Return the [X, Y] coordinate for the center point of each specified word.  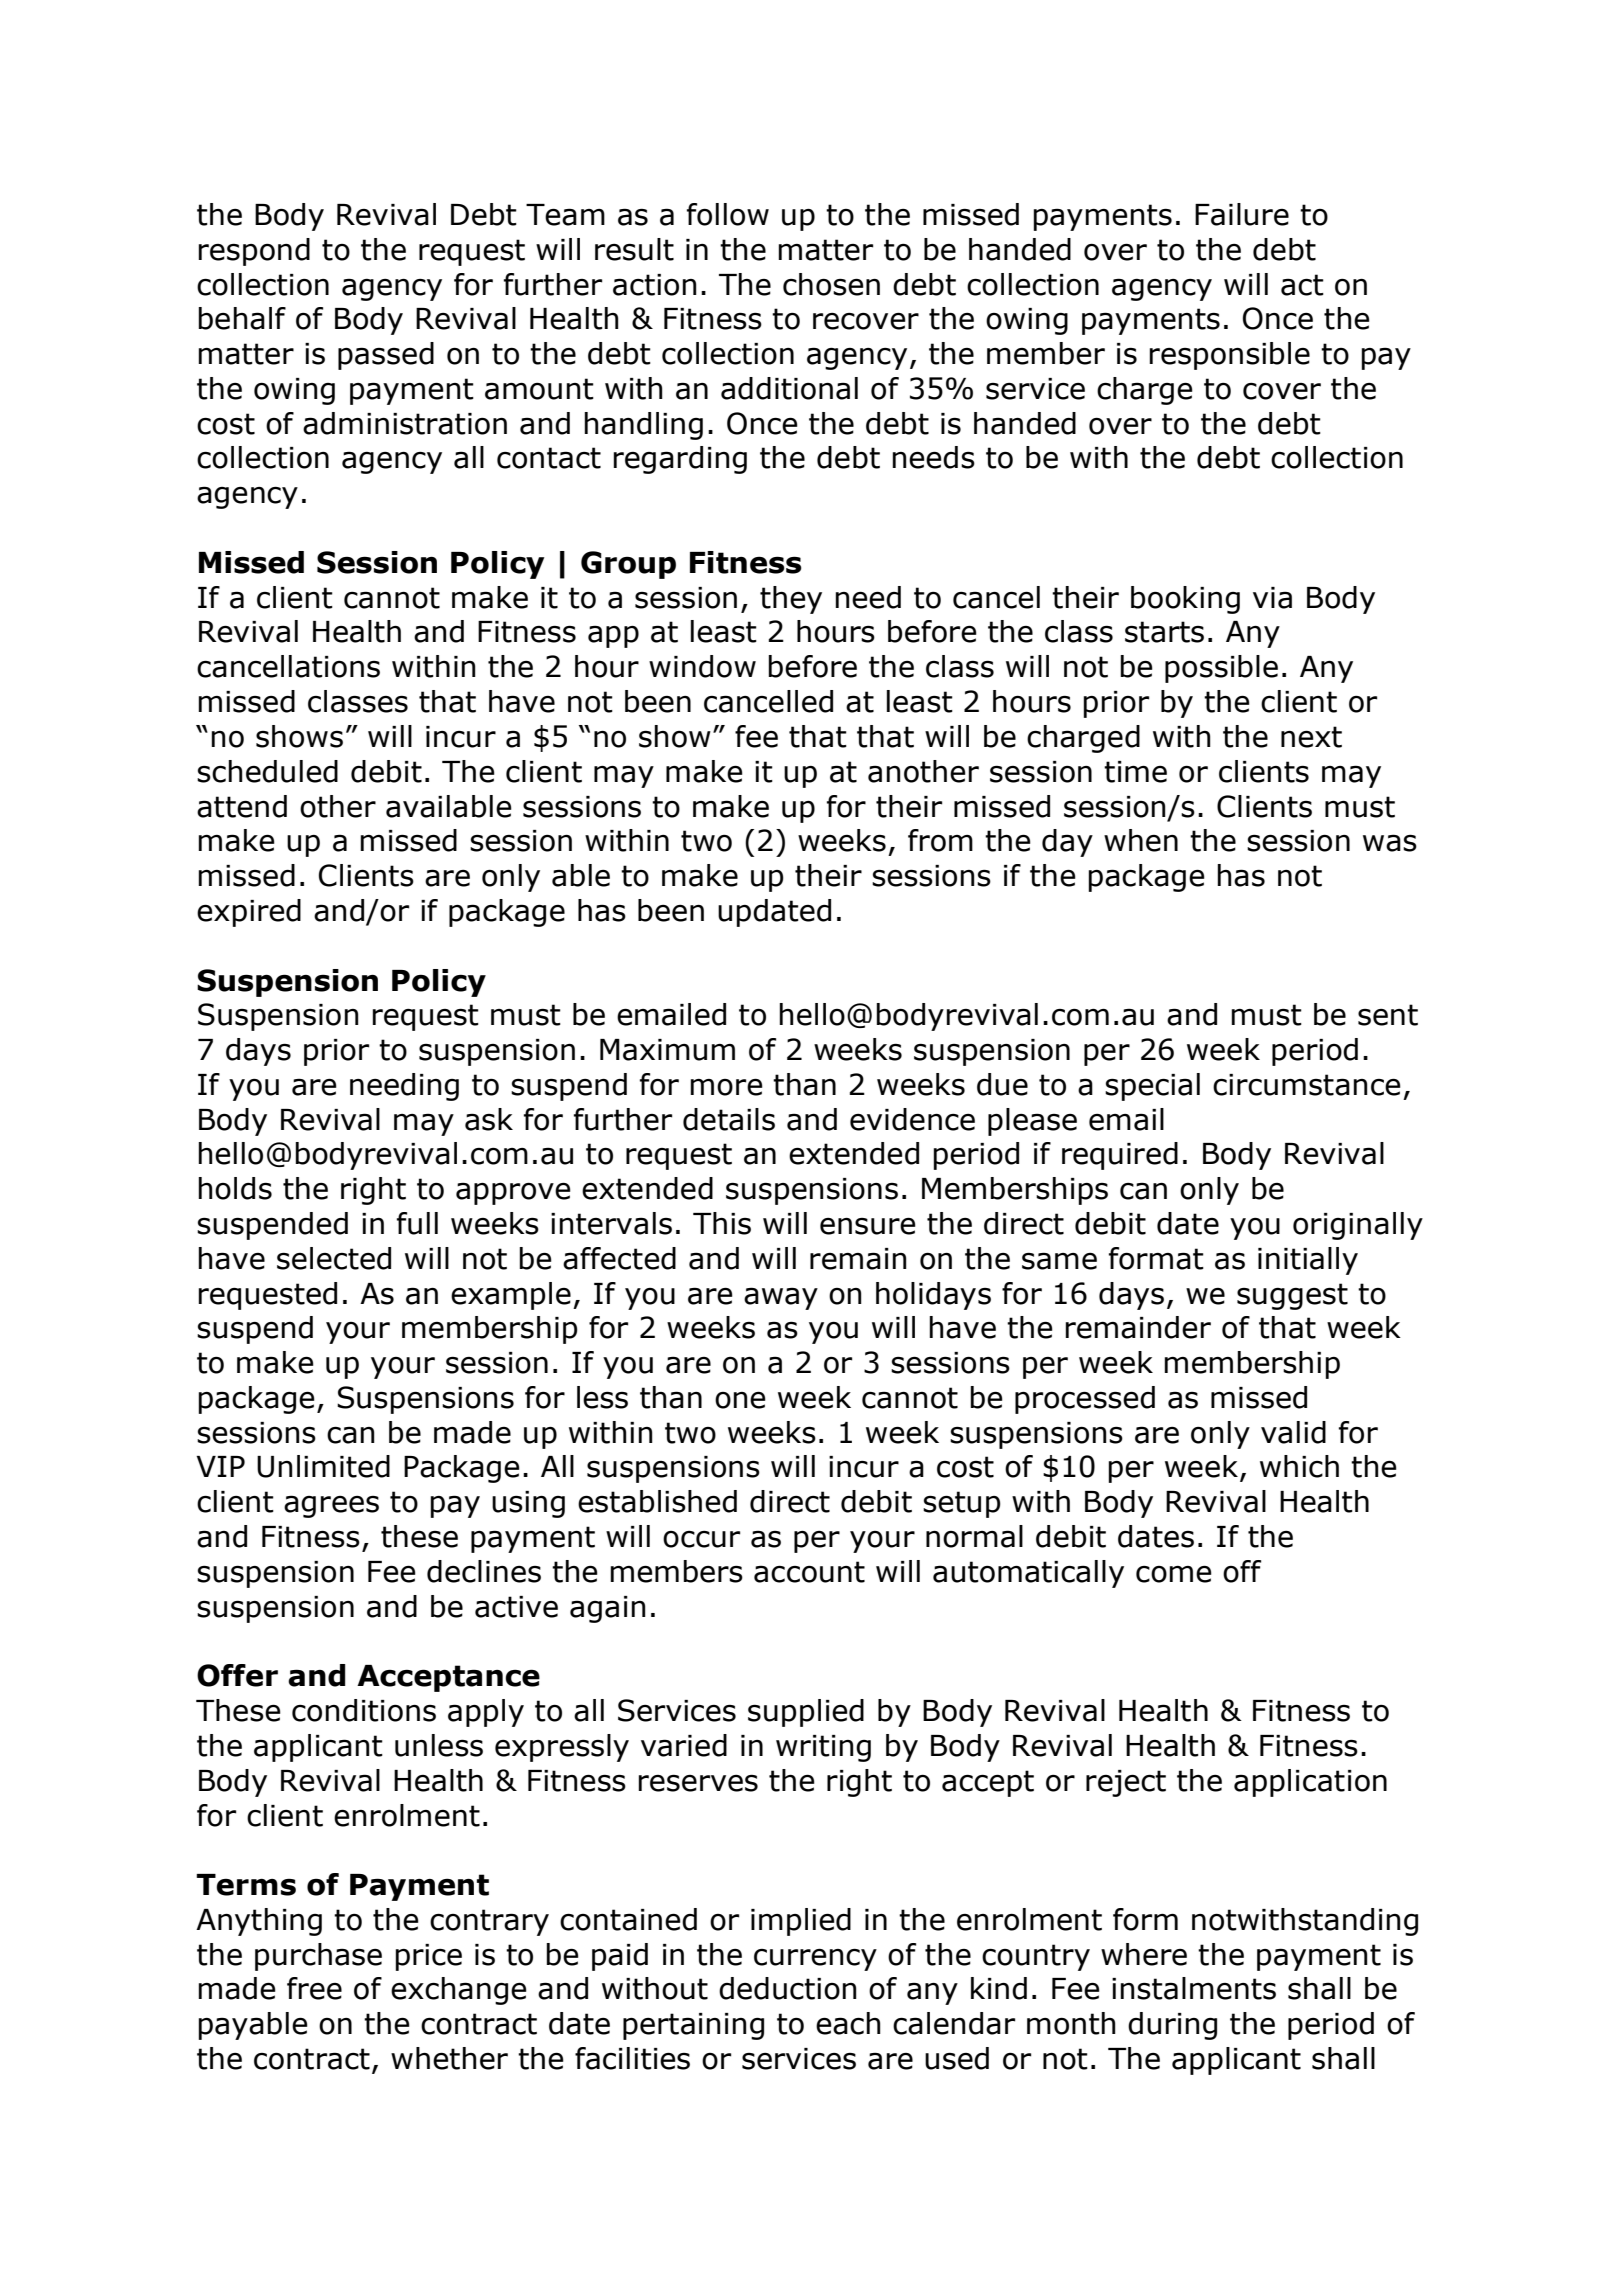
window [702, 666]
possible [1221, 669]
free [314, 1988]
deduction [788, 1988]
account [809, 1572]
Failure [1242, 214]
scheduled [267, 771]
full [417, 1223]
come [1174, 1574]
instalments [1194, 1988]
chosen [831, 284]
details [729, 1119]
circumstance [1307, 1085]
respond [254, 252]
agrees [331, 1506]
